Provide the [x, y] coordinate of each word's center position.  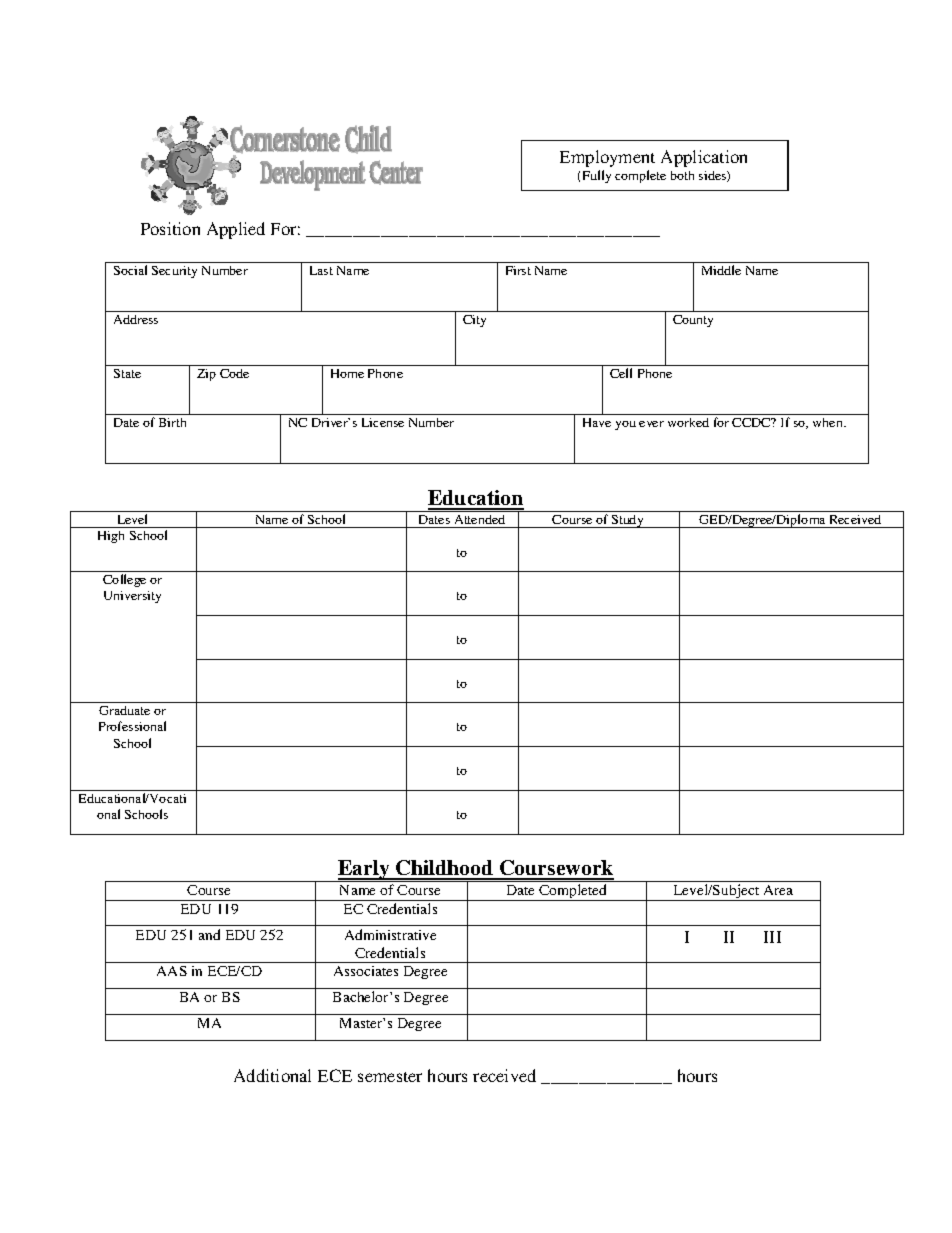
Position [170, 228]
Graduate [124, 710]
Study [628, 521]
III [772, 937]
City [474, 321]
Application [704, 158]
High [111, 537]
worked [688, 422]
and [209, 934]
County [693, 321]
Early [364, 871]
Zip [206, 375]
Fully [597, 176]
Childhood [445, 869]
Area [778, 890]
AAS [172, 971]
